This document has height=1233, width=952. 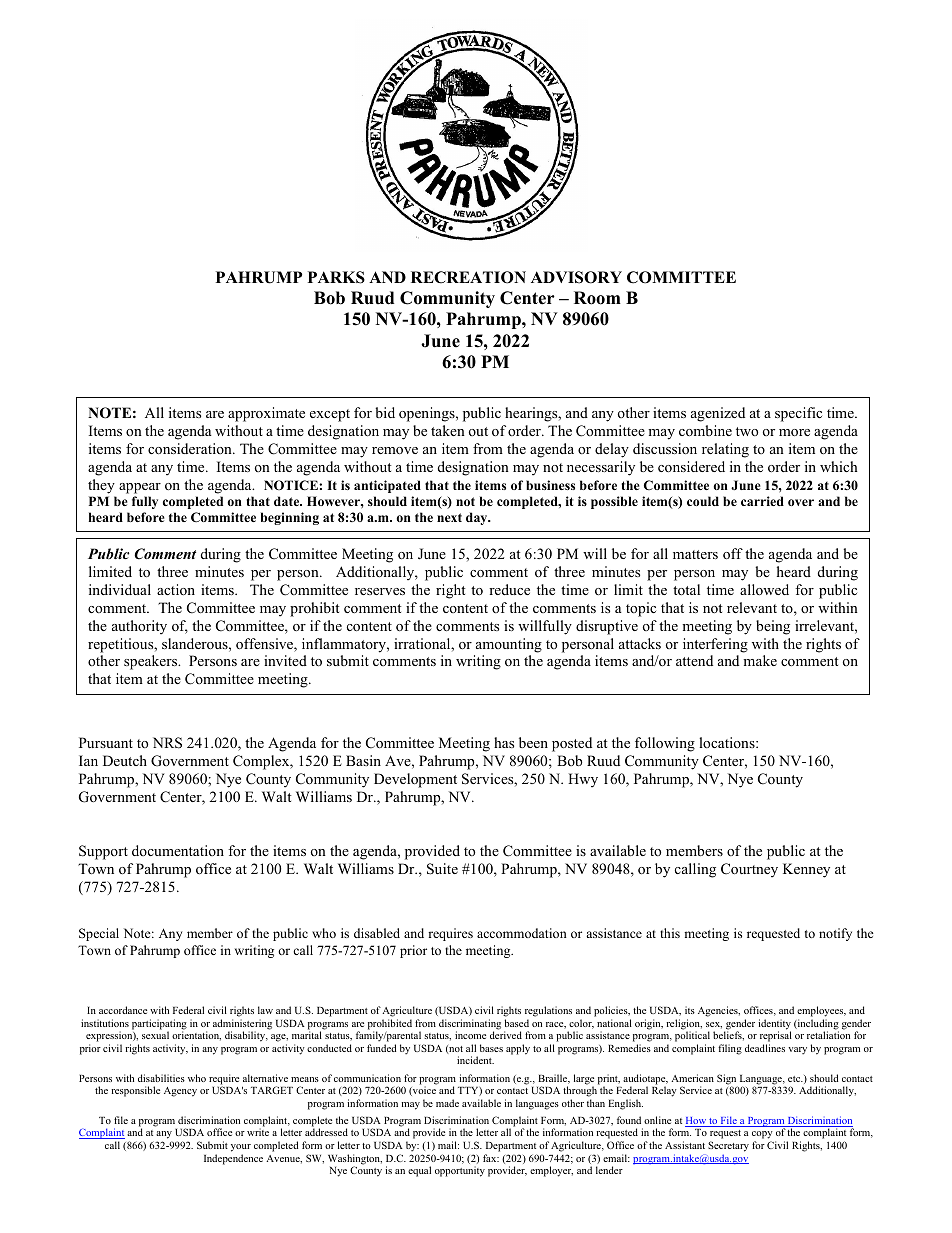 I want to click on Suite, so click(x=442, y=869).
